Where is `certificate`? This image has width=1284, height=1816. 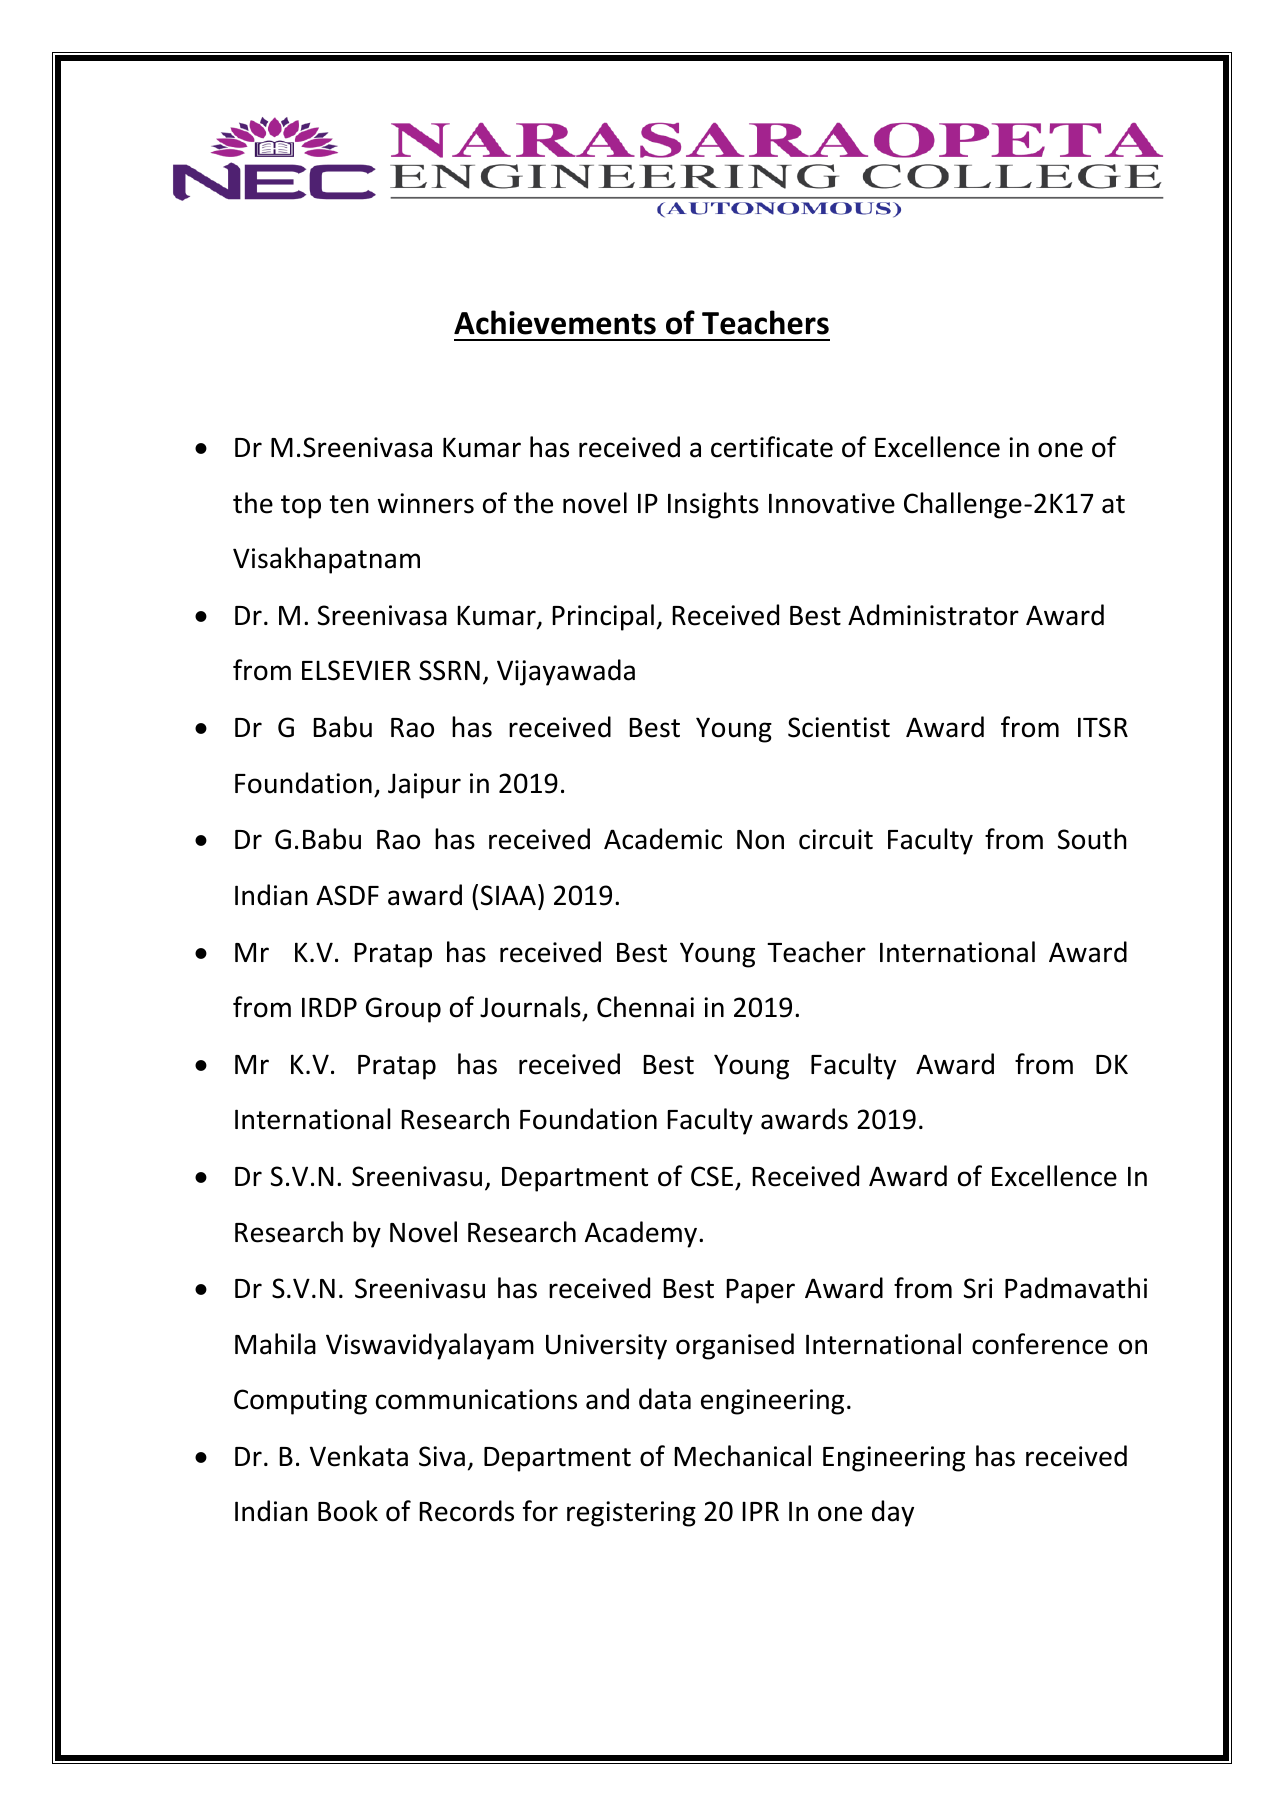 certificate is located at coordinates (772, 447).
